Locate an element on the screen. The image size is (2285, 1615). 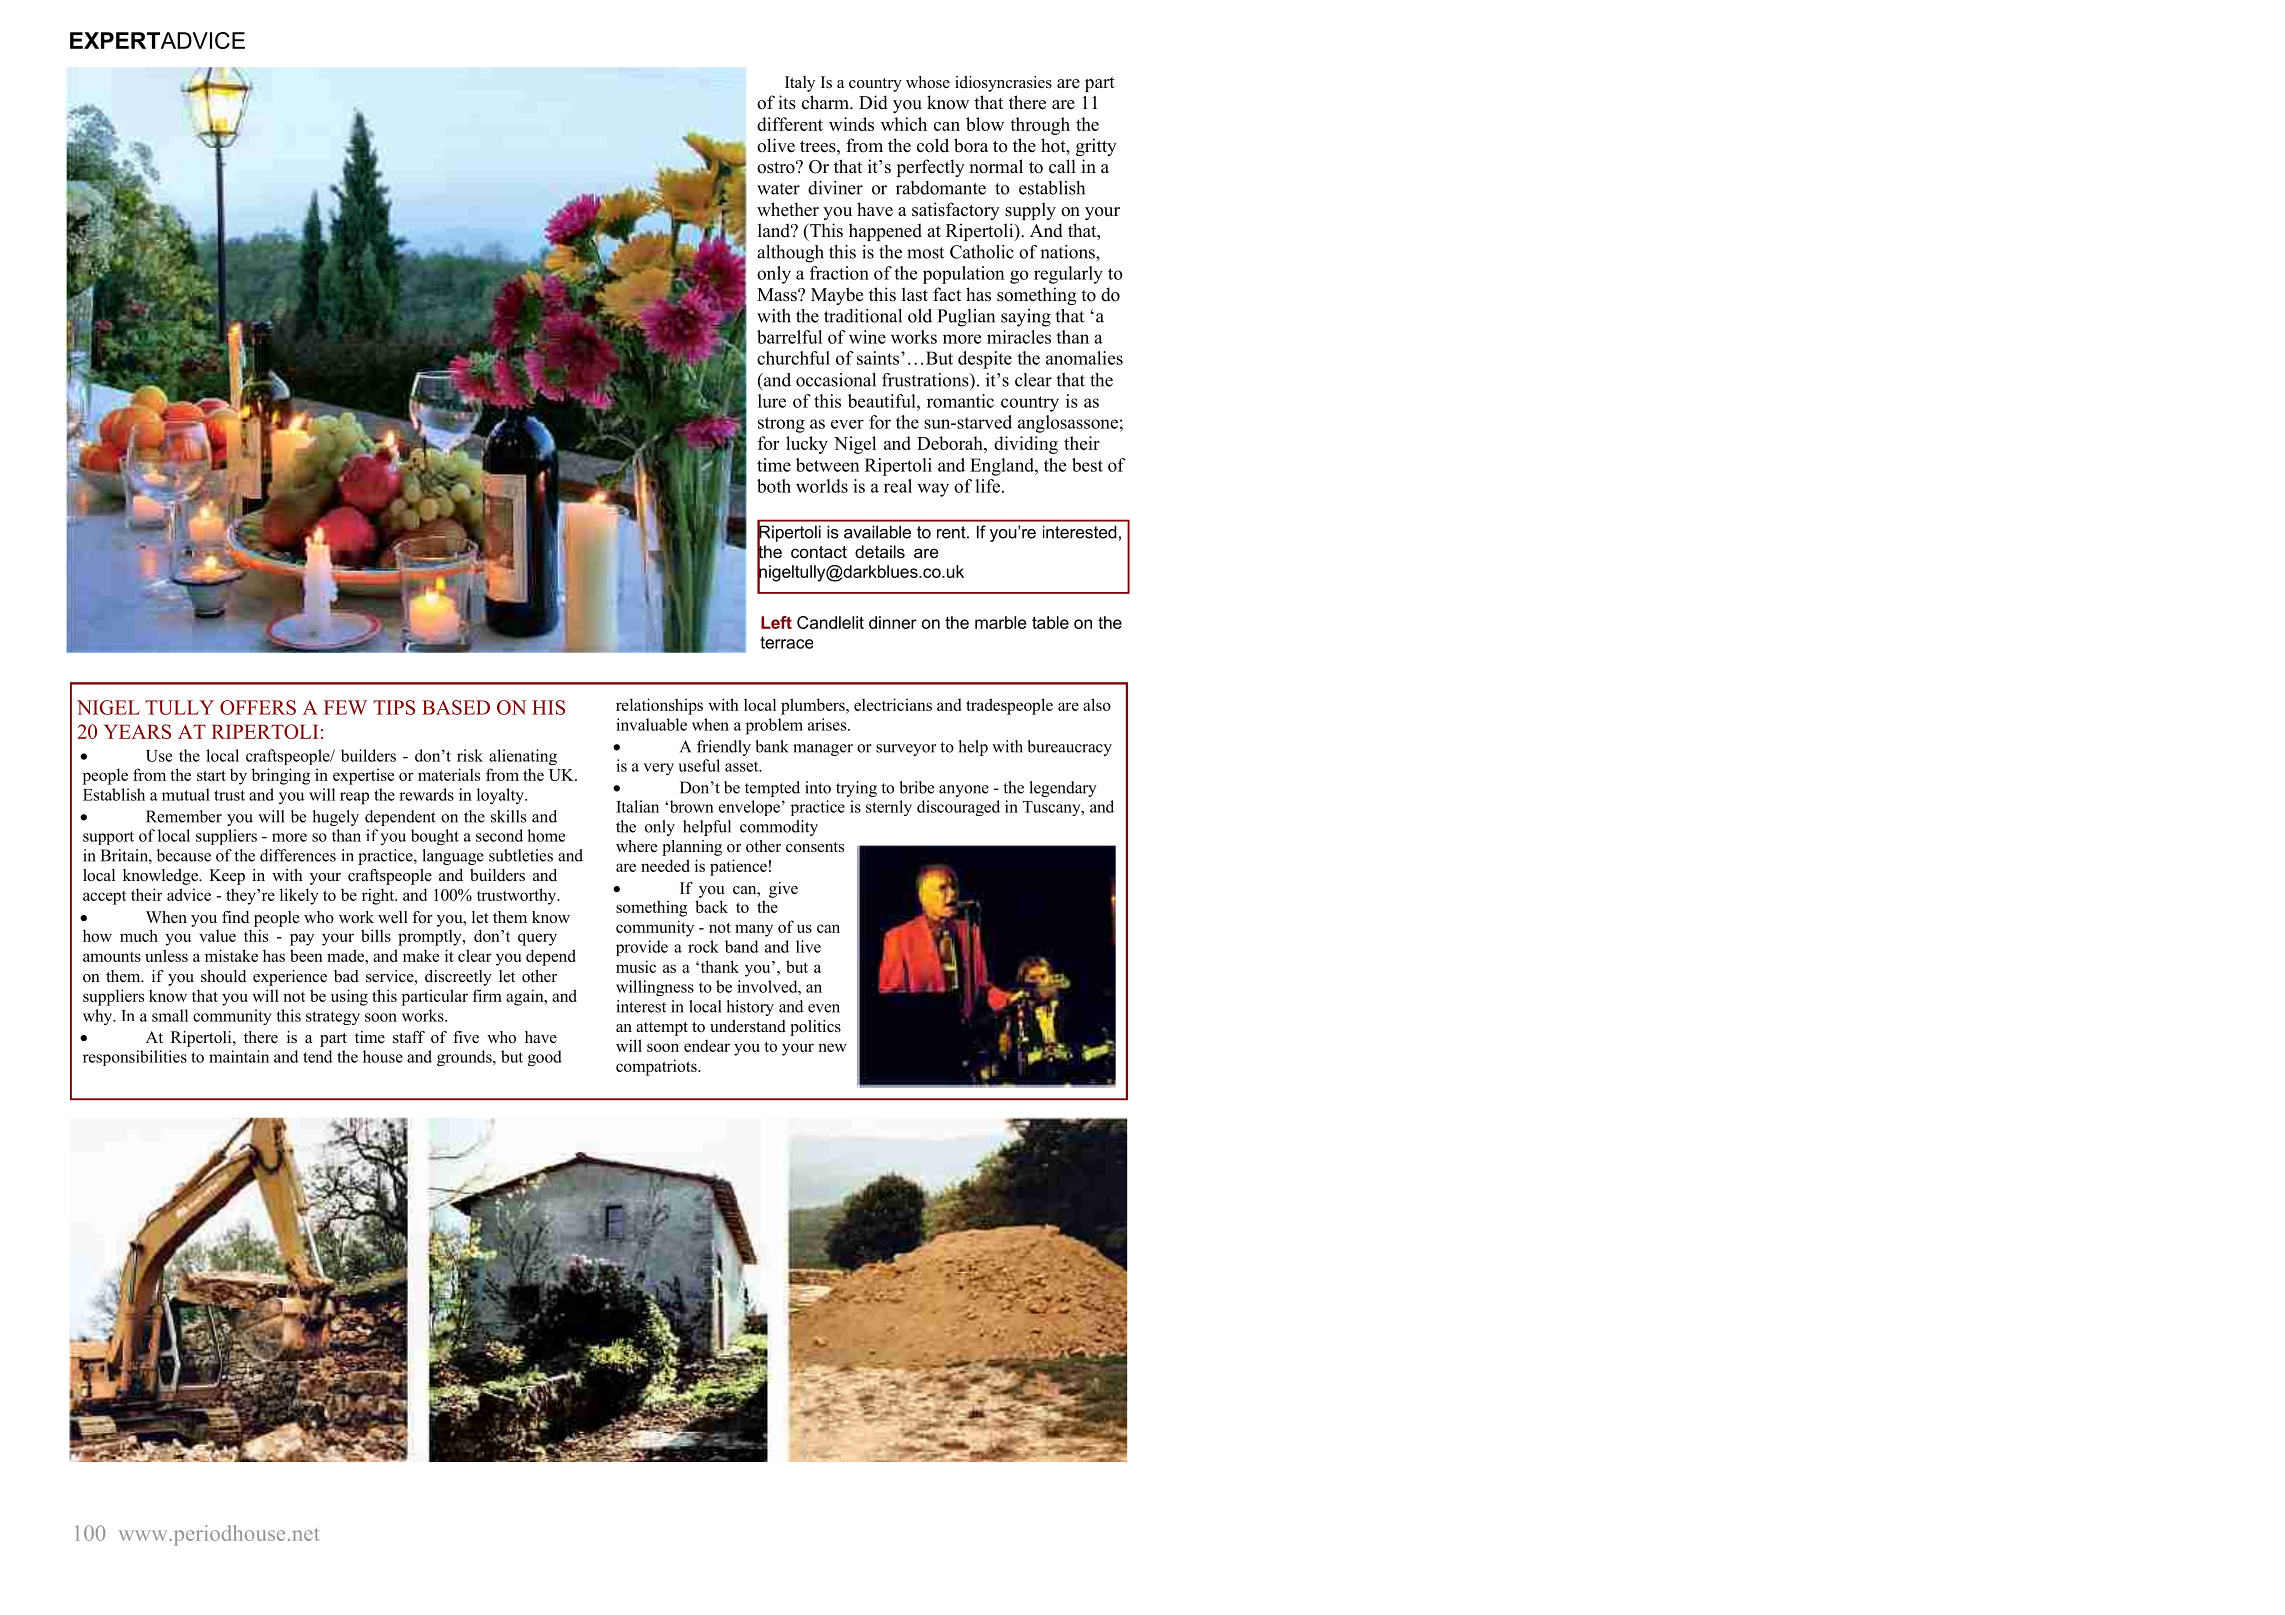
details is located at coordinates (880, 551).
